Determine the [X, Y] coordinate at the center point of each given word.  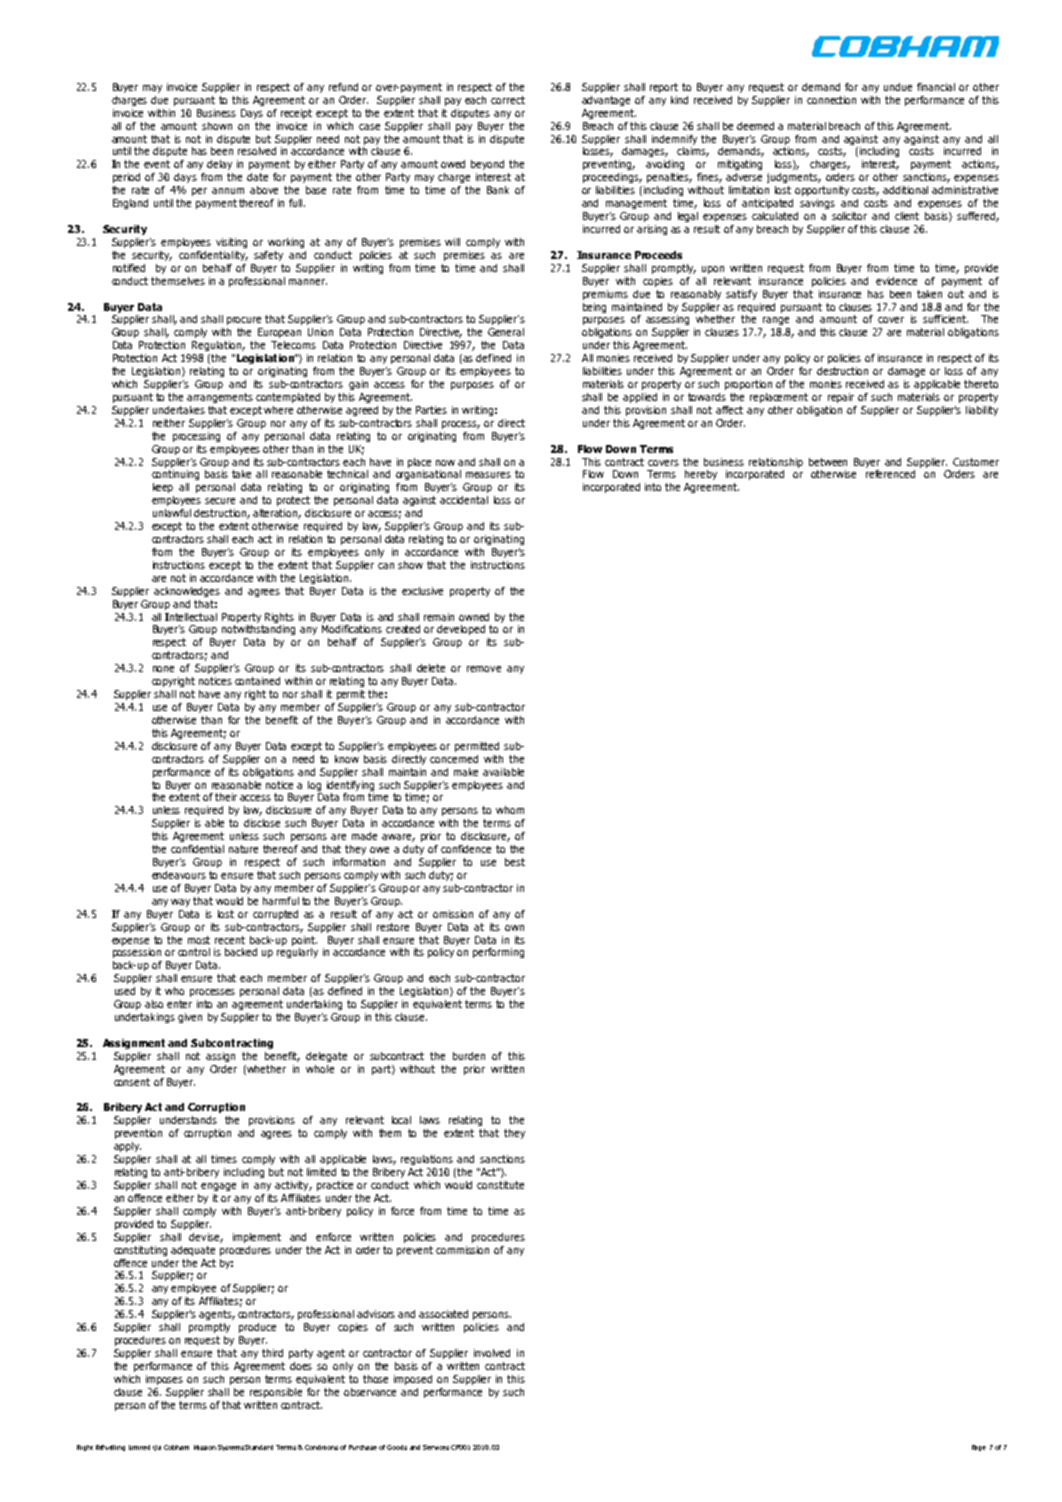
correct [508, 100]
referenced [890, 474]
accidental [464, 500]
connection [831, 100]
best [515, 862]
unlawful [172, 513]
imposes [164, 1380]
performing [498, 953]
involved [492, 1353]
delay [219, 165]
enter [179, 1004]
